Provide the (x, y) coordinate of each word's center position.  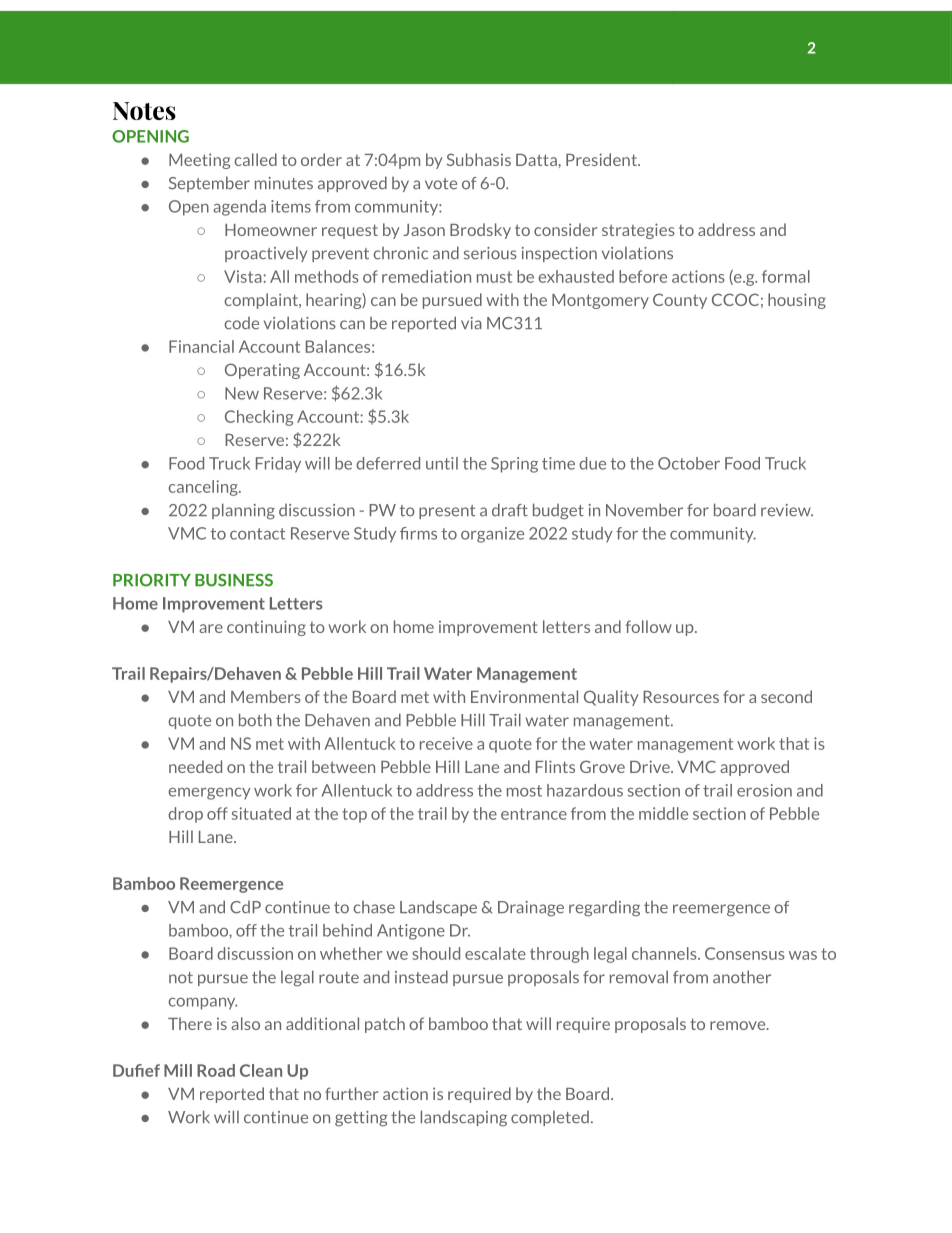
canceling (204, 488)
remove (739, 1025)
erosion (764, 790)
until (442, 463)
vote (441, 184)
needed (195, 766)
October (689, 463)
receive (446, 743)
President (602, 159)
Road (216, 1070)
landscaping (463, 1118)
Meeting (199, 161)
